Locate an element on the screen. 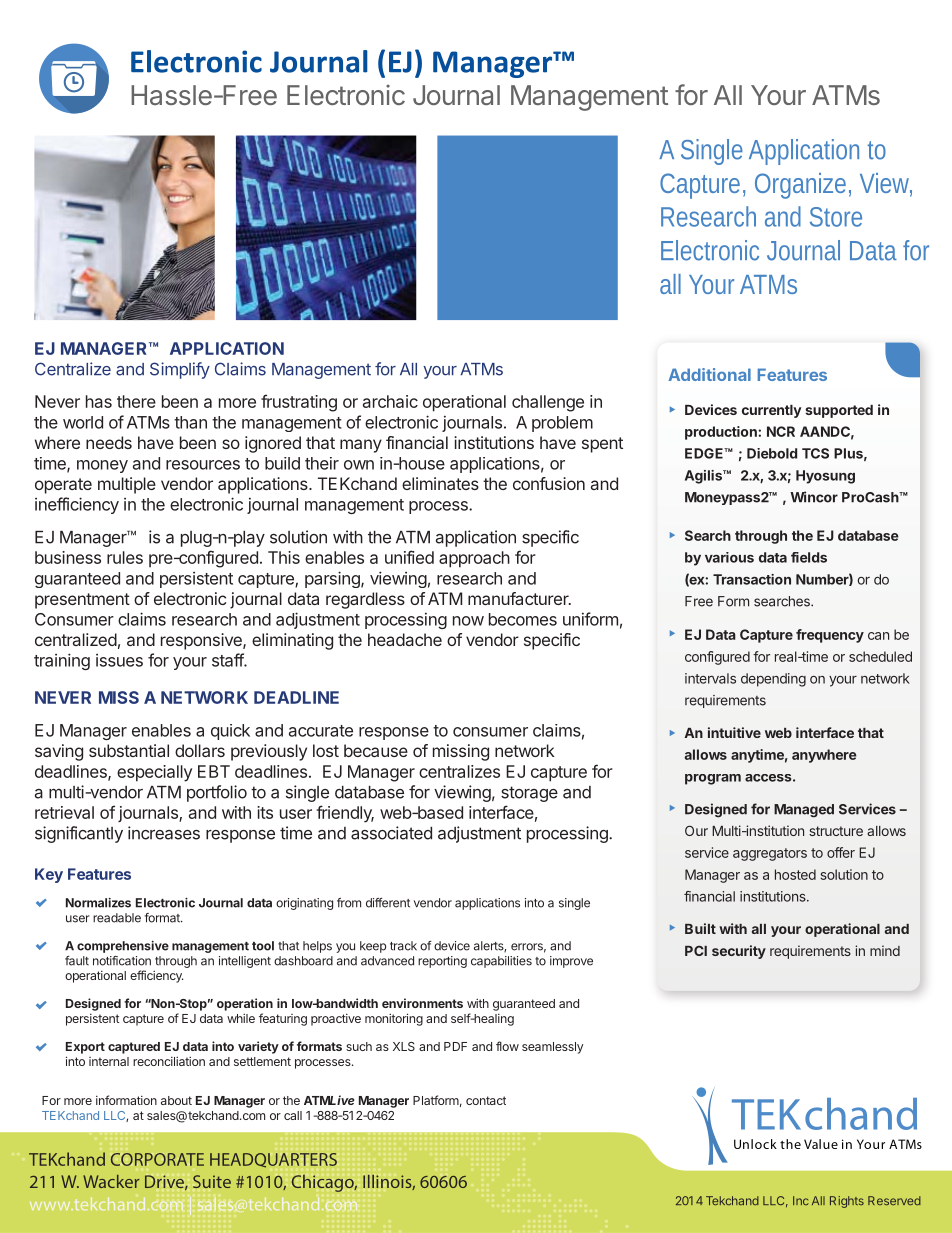  archaic is located at coordinates (390, 401).
